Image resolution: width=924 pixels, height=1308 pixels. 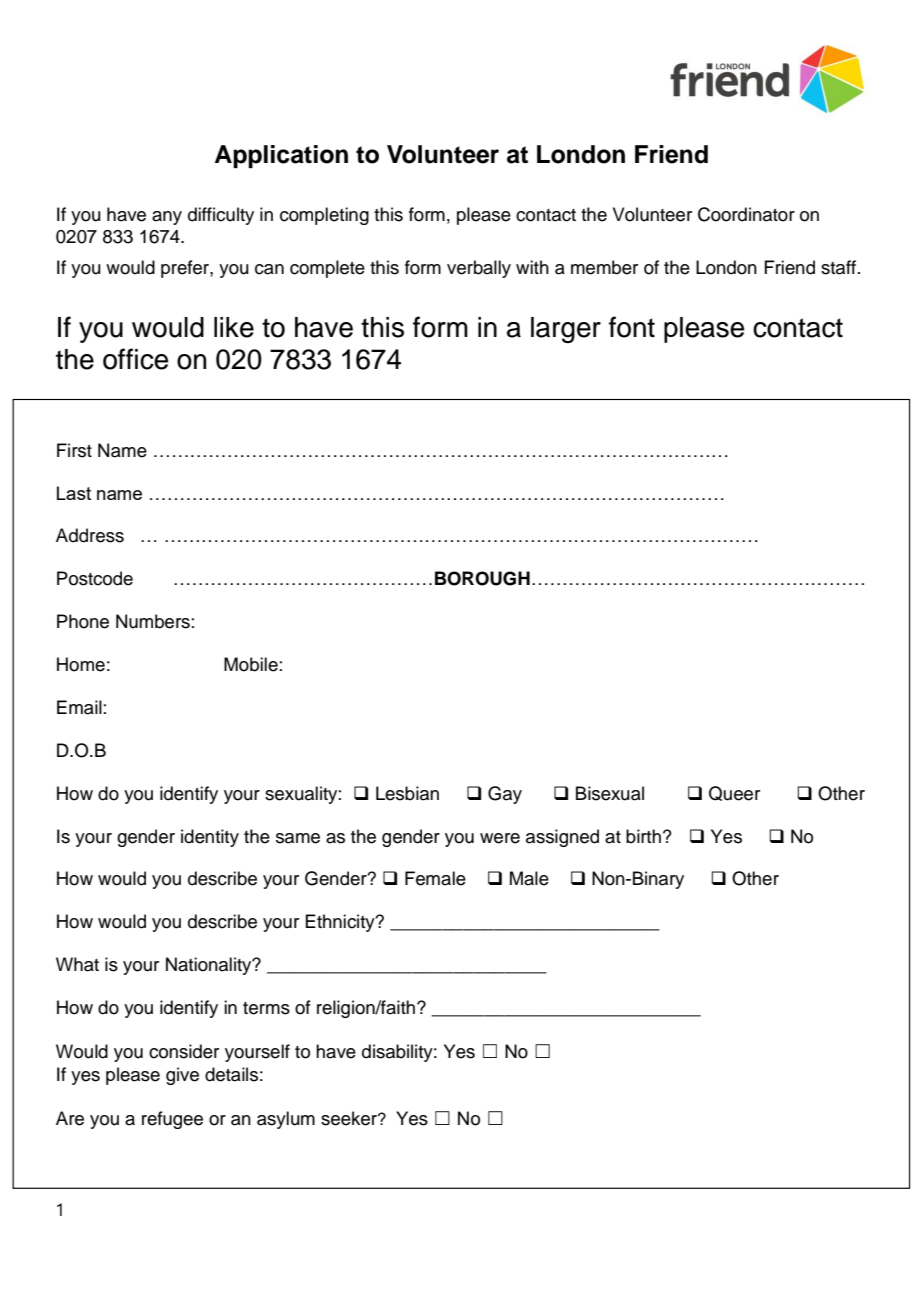 I want to click on Numbers, so click(x=153, y=621).
